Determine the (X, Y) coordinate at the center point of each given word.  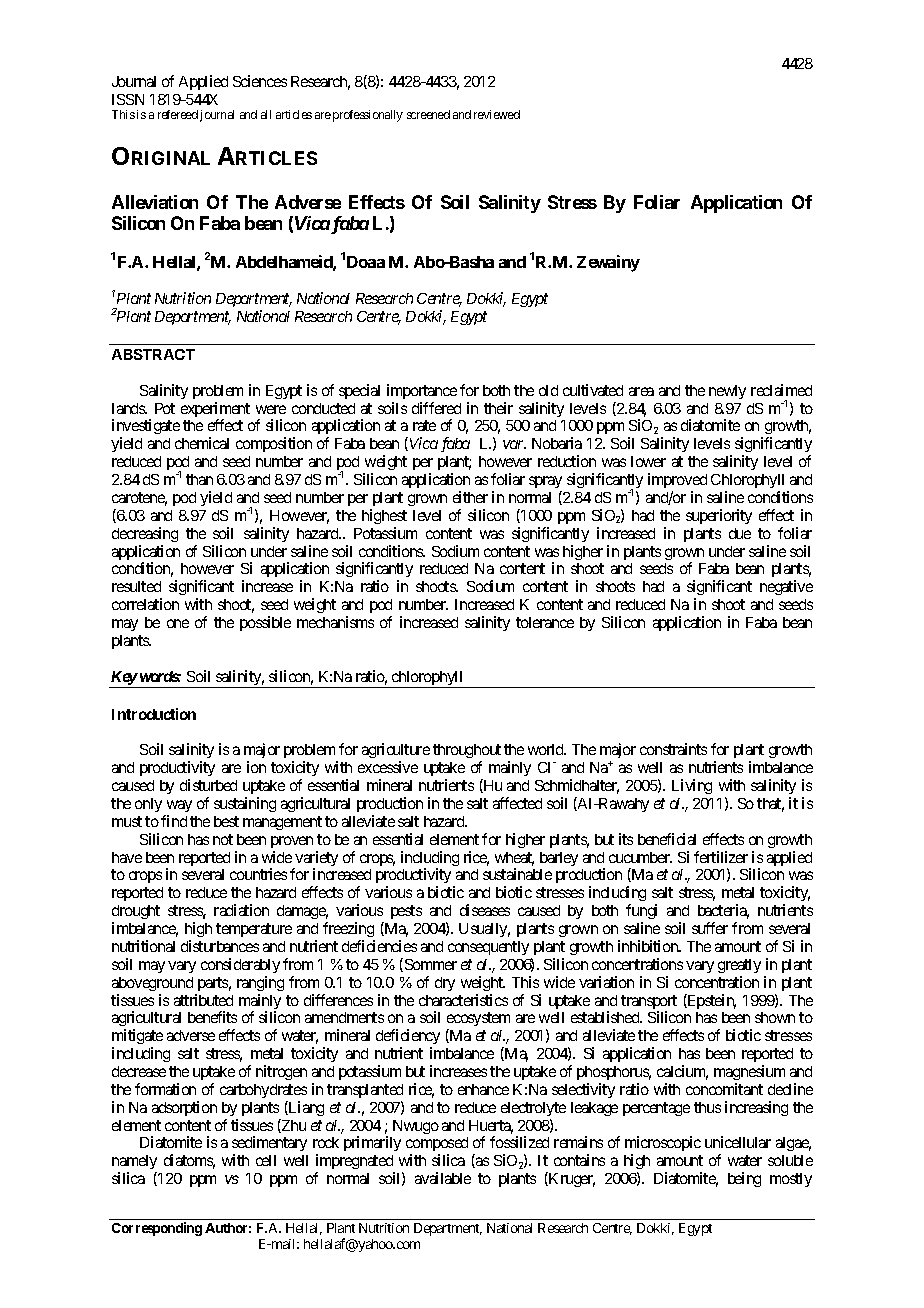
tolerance (545, 622)
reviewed (497, 114)
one (178, 623)
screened (428, 114)
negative (786, 587)
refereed (178, 114)
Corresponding (157, 1229)
